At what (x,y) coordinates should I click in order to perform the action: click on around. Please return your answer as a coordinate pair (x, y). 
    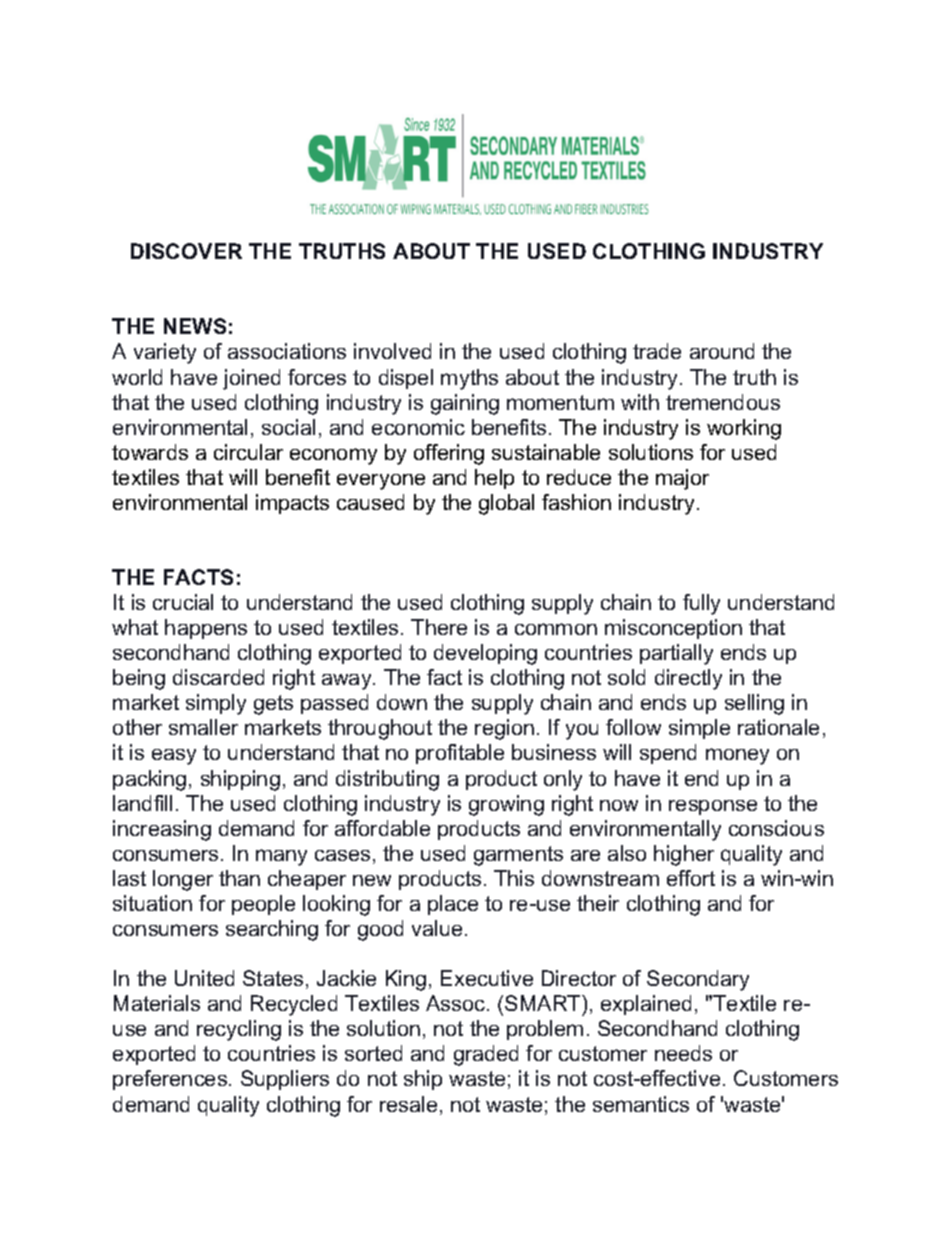
    Looking at the image, I should click on (722, 351).
